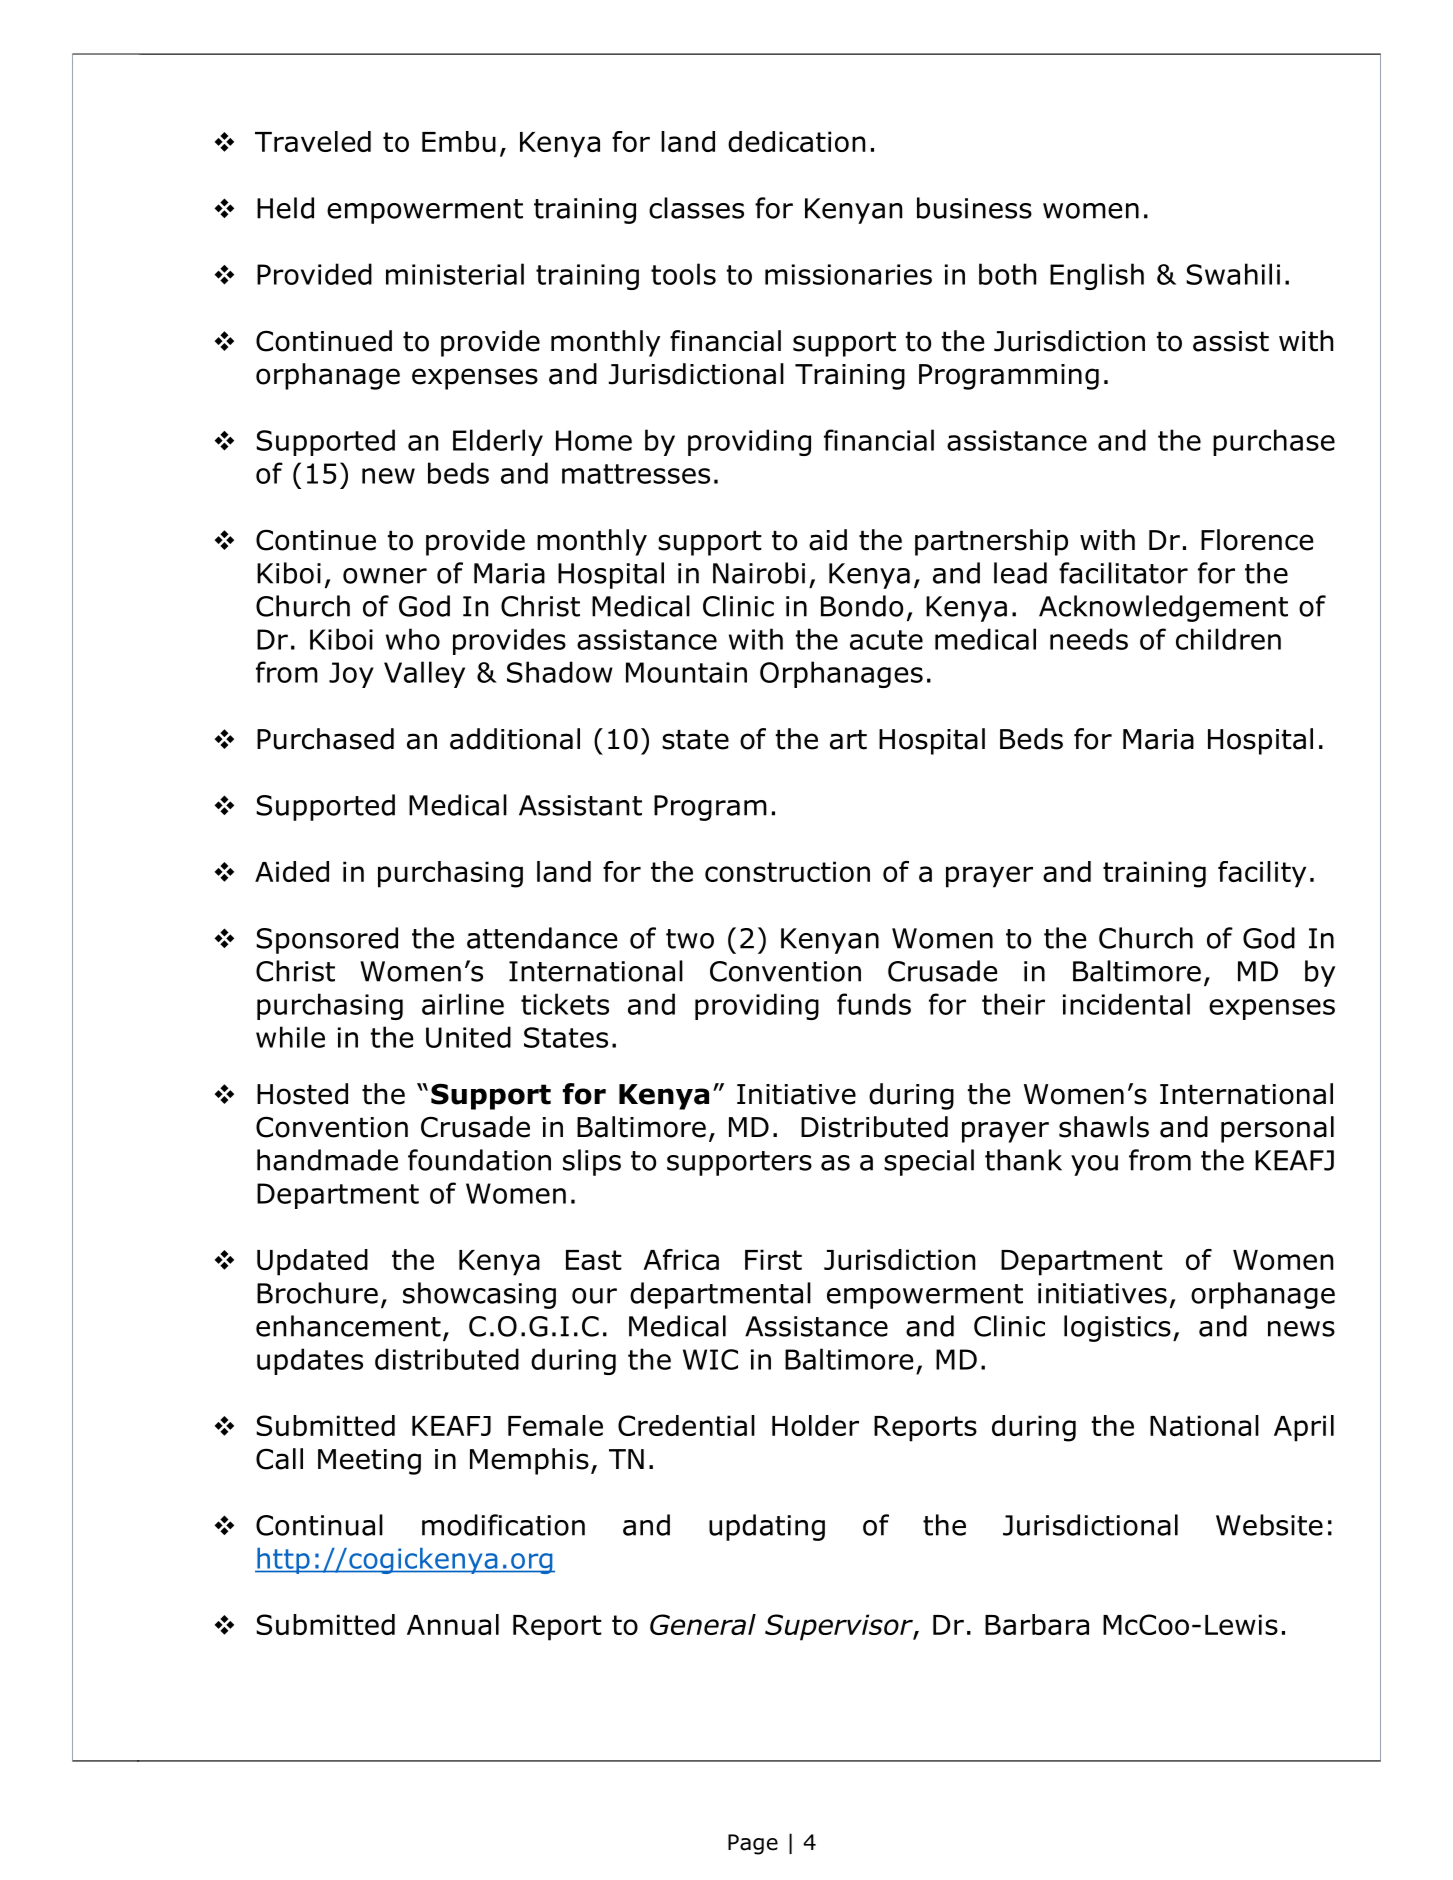 This screenshot has height=1880, width=1453. I want to click on Annual, so click(453, 1624).
